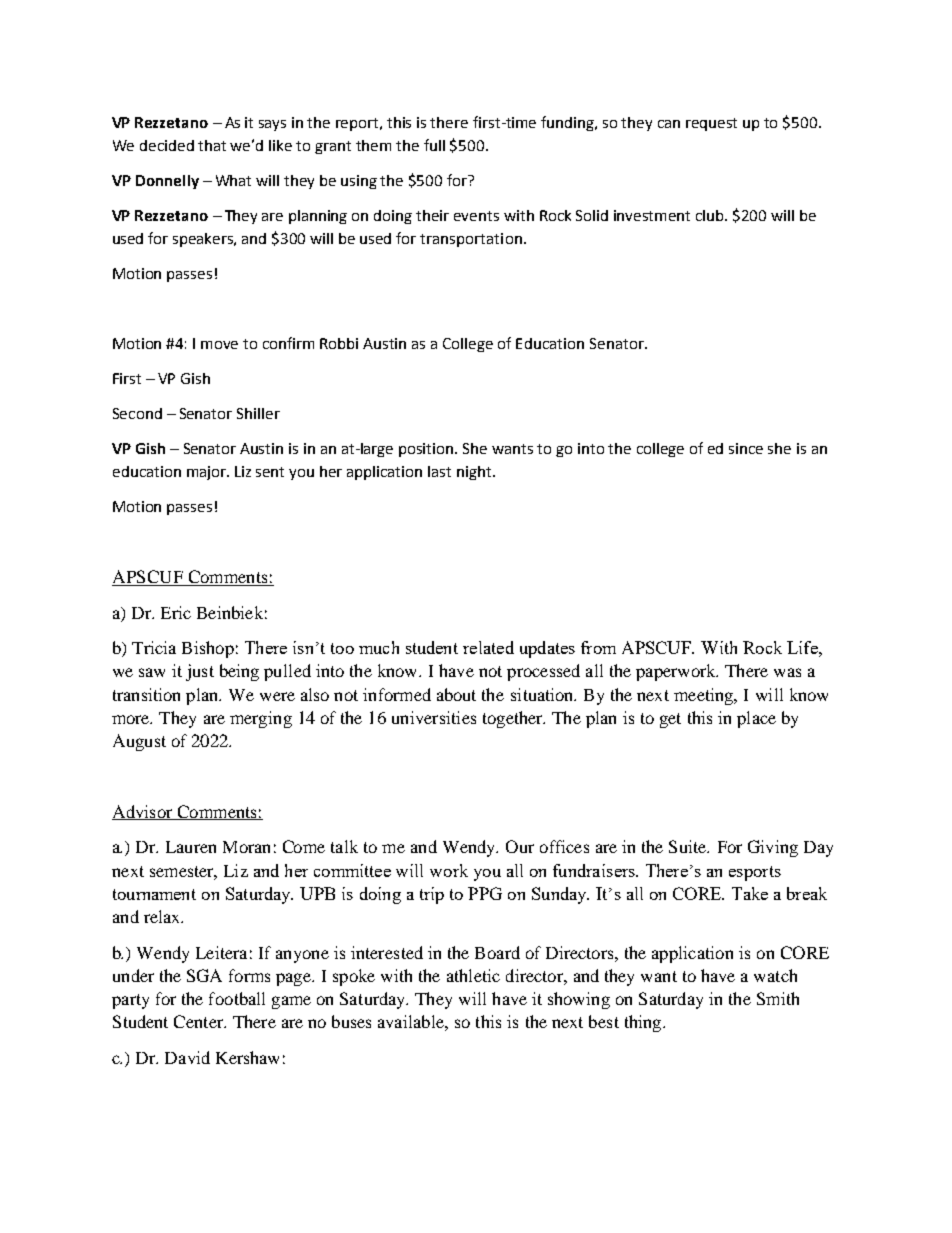 The height and width of the image is (1233, 952). What do you see at coordinates (434, 717) in the image?
I see `universities` at bounding box center [434, 717].
